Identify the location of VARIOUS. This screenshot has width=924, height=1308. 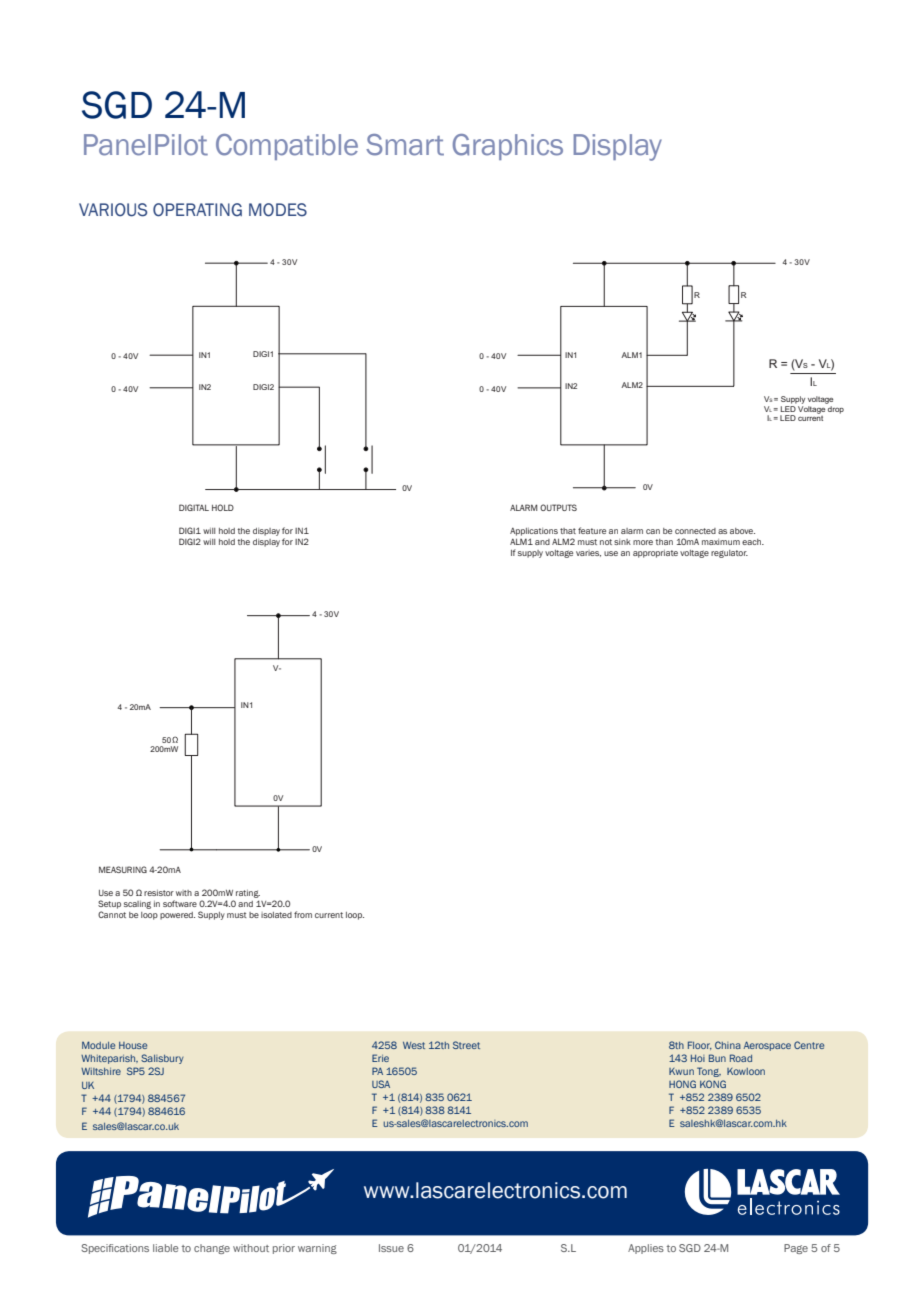
(113, 210).
